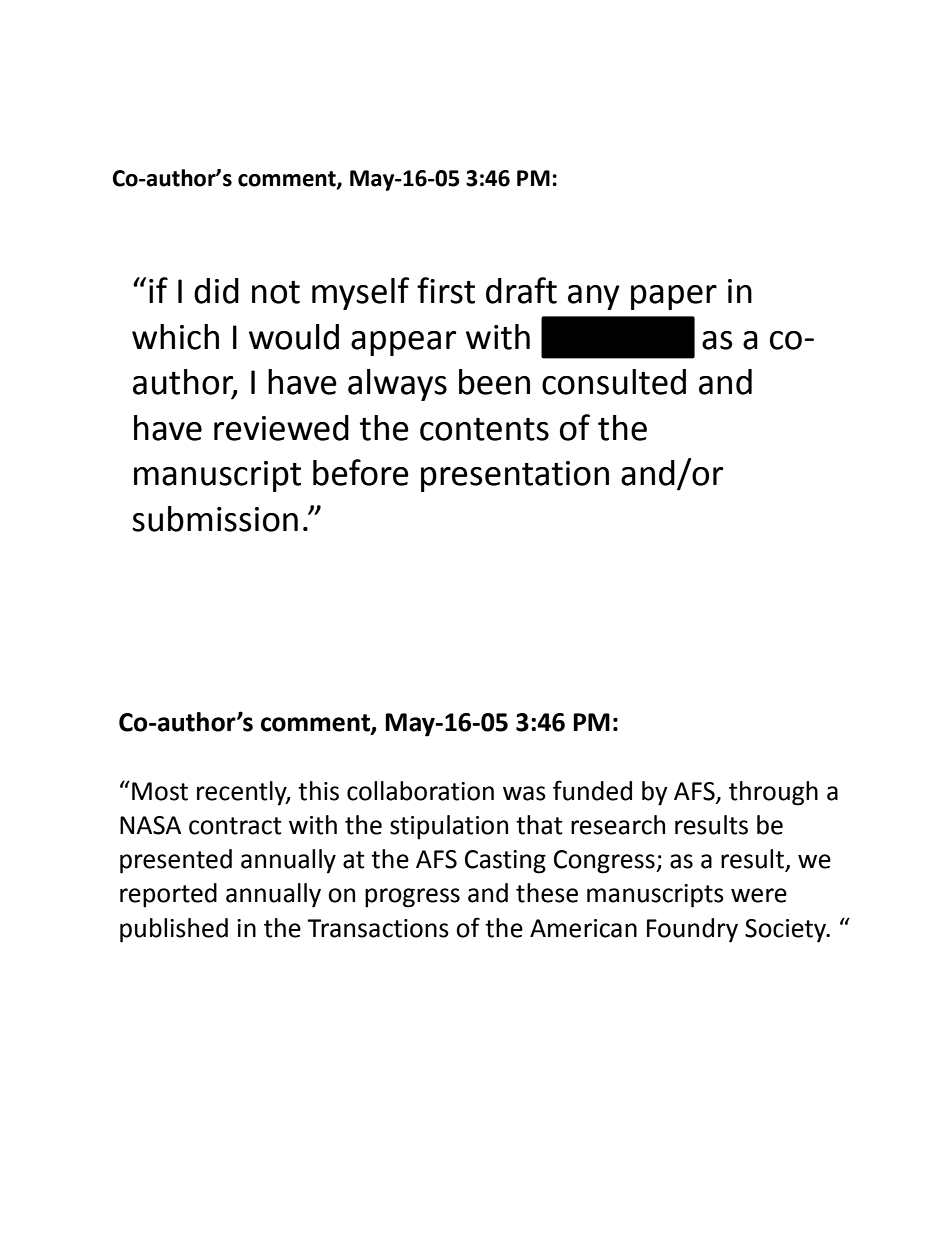 Image resolution: width=952 pixels, height=1233 pixels. What do you see at coordinates (773, 793) in the image?
I see `through` at bounding box center [773, 793].
